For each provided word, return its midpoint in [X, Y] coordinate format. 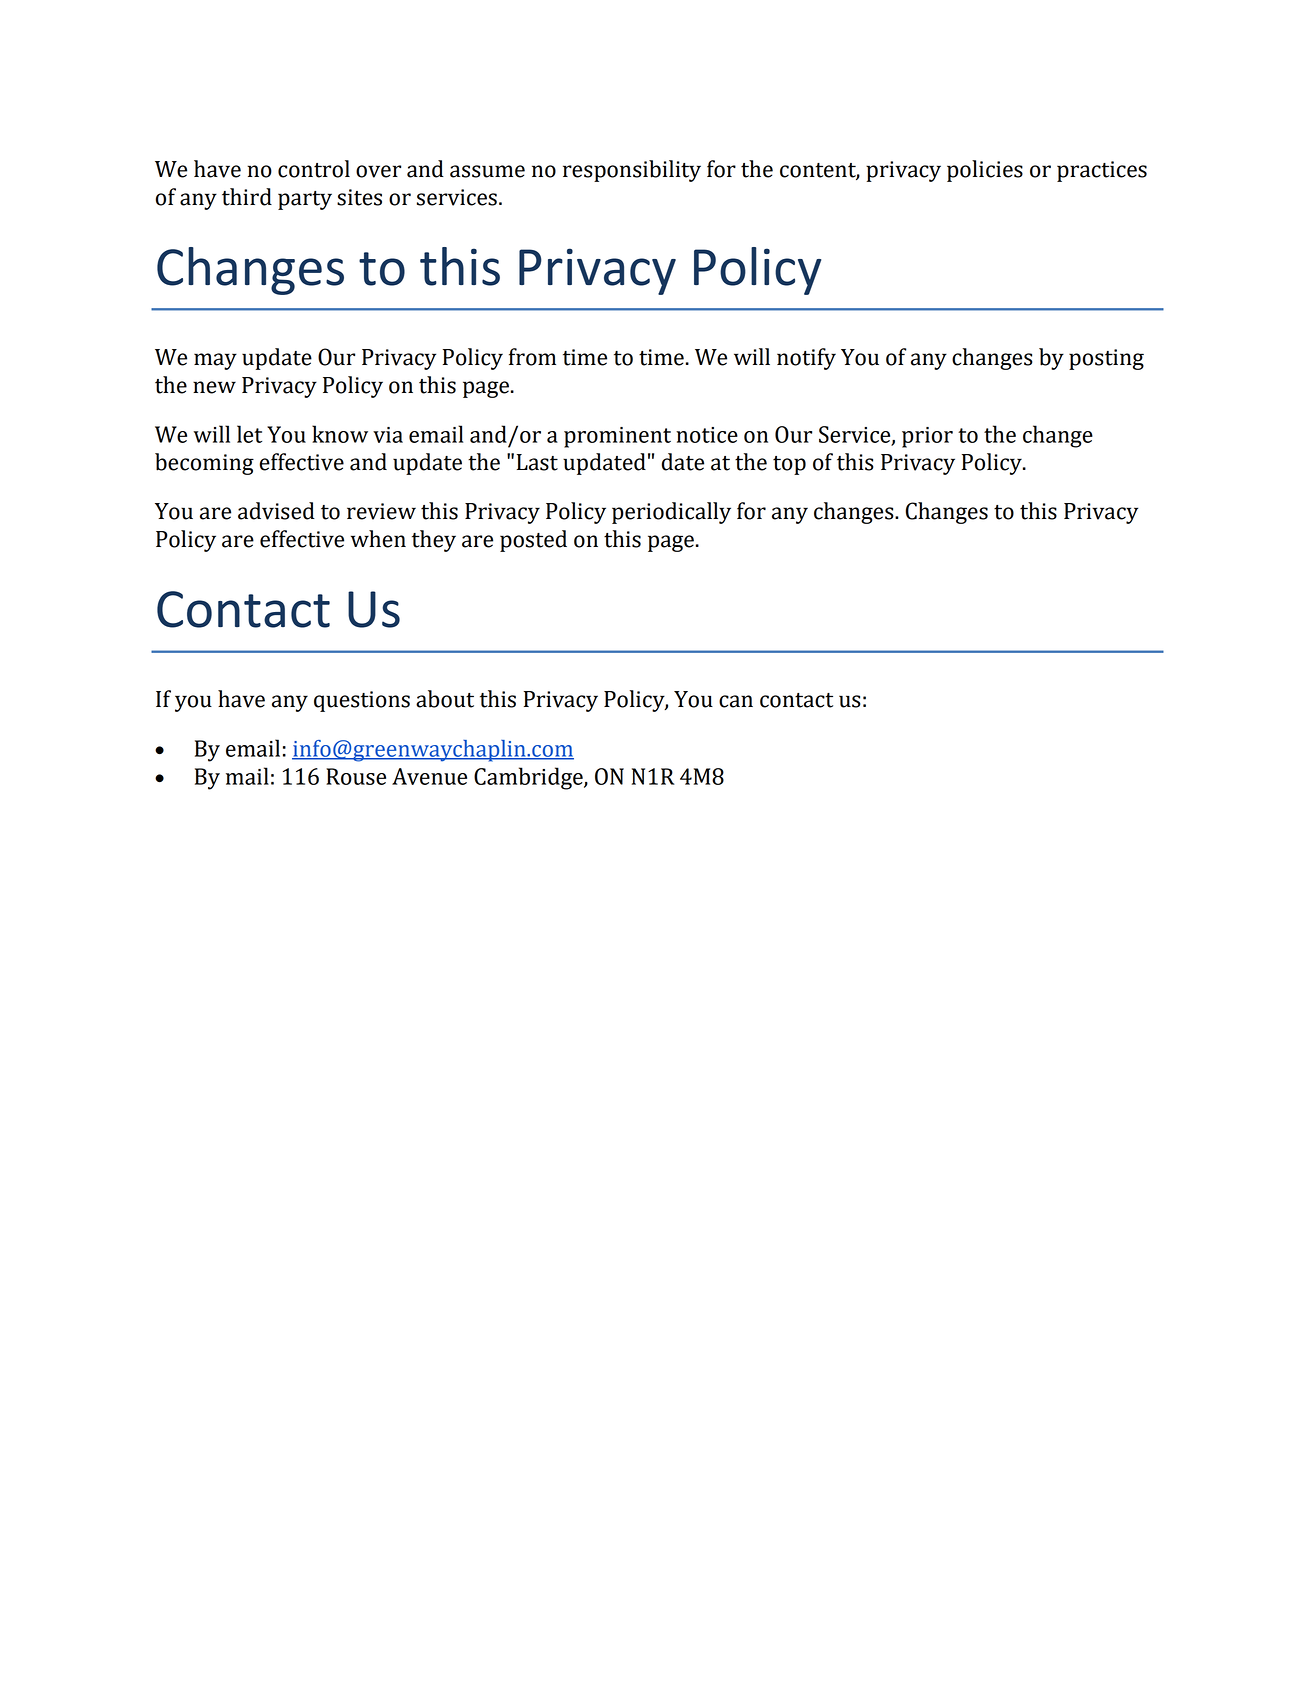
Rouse [356, 776]
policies [985, 171]
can [736, 701]
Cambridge [529, 778]
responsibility [632, 171]
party [305, 200]
